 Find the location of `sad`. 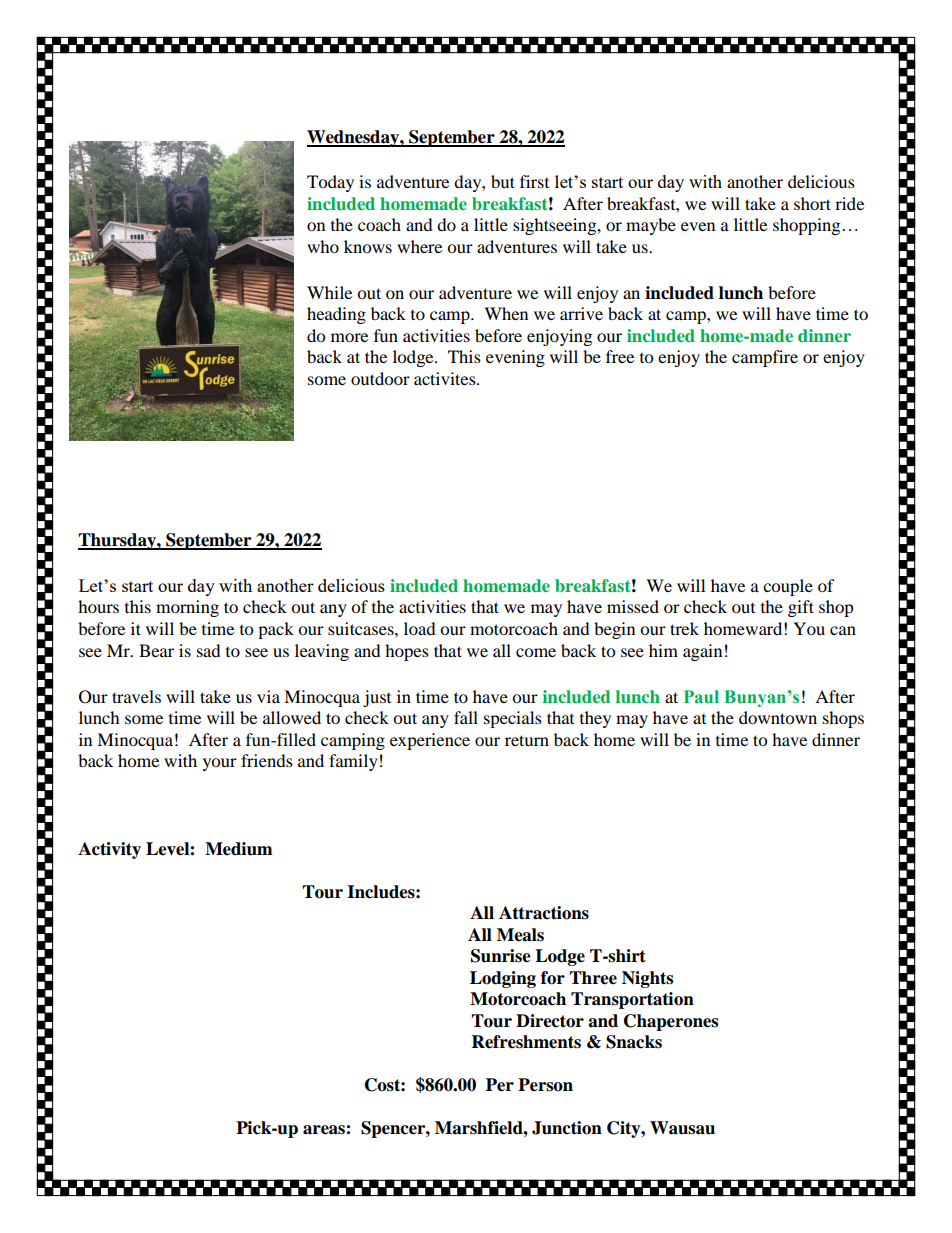

sad is located at coordinates (209, 650).
